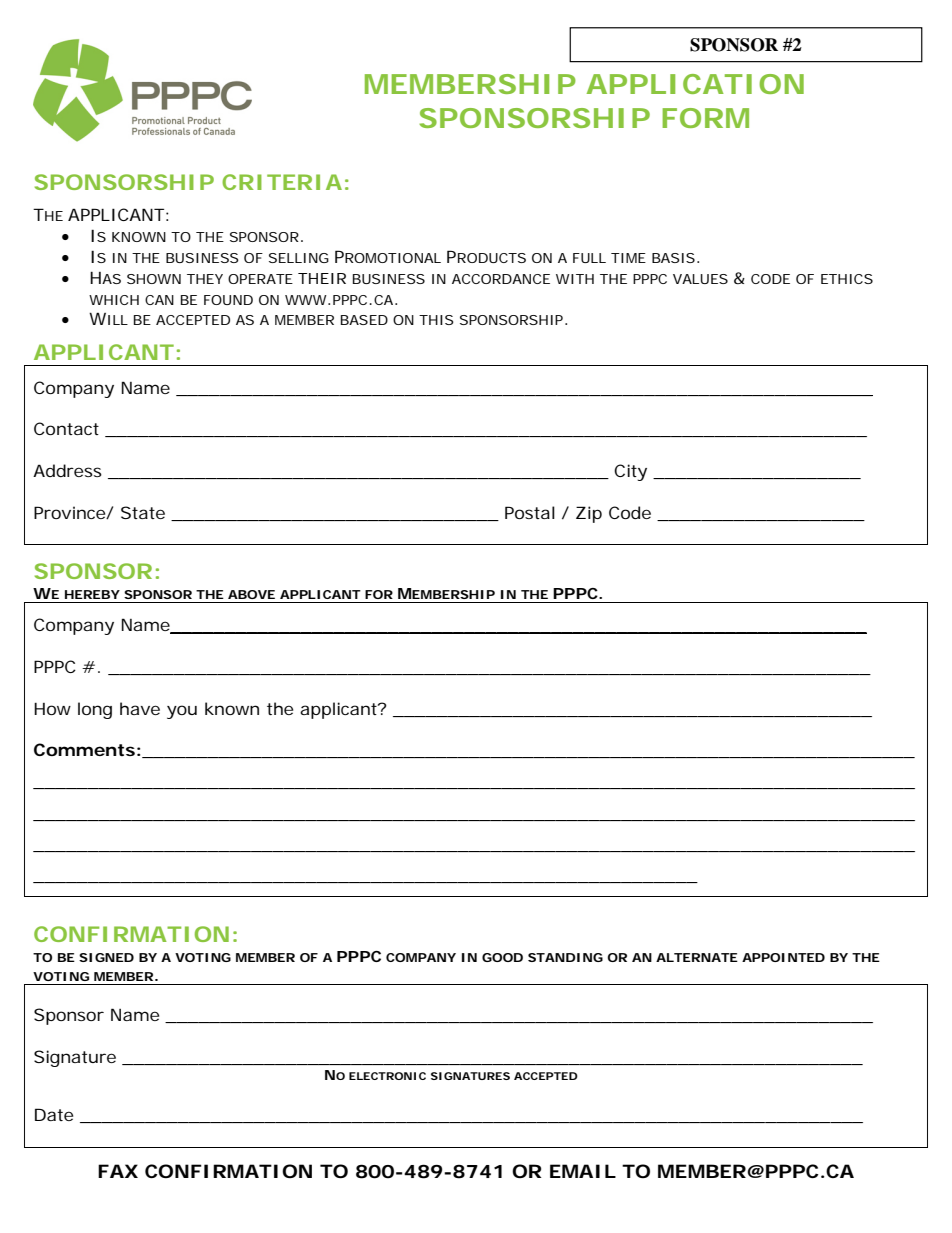  Describe the element at coordinates (118, 1171) in the page. I see `FAX` at that location.
